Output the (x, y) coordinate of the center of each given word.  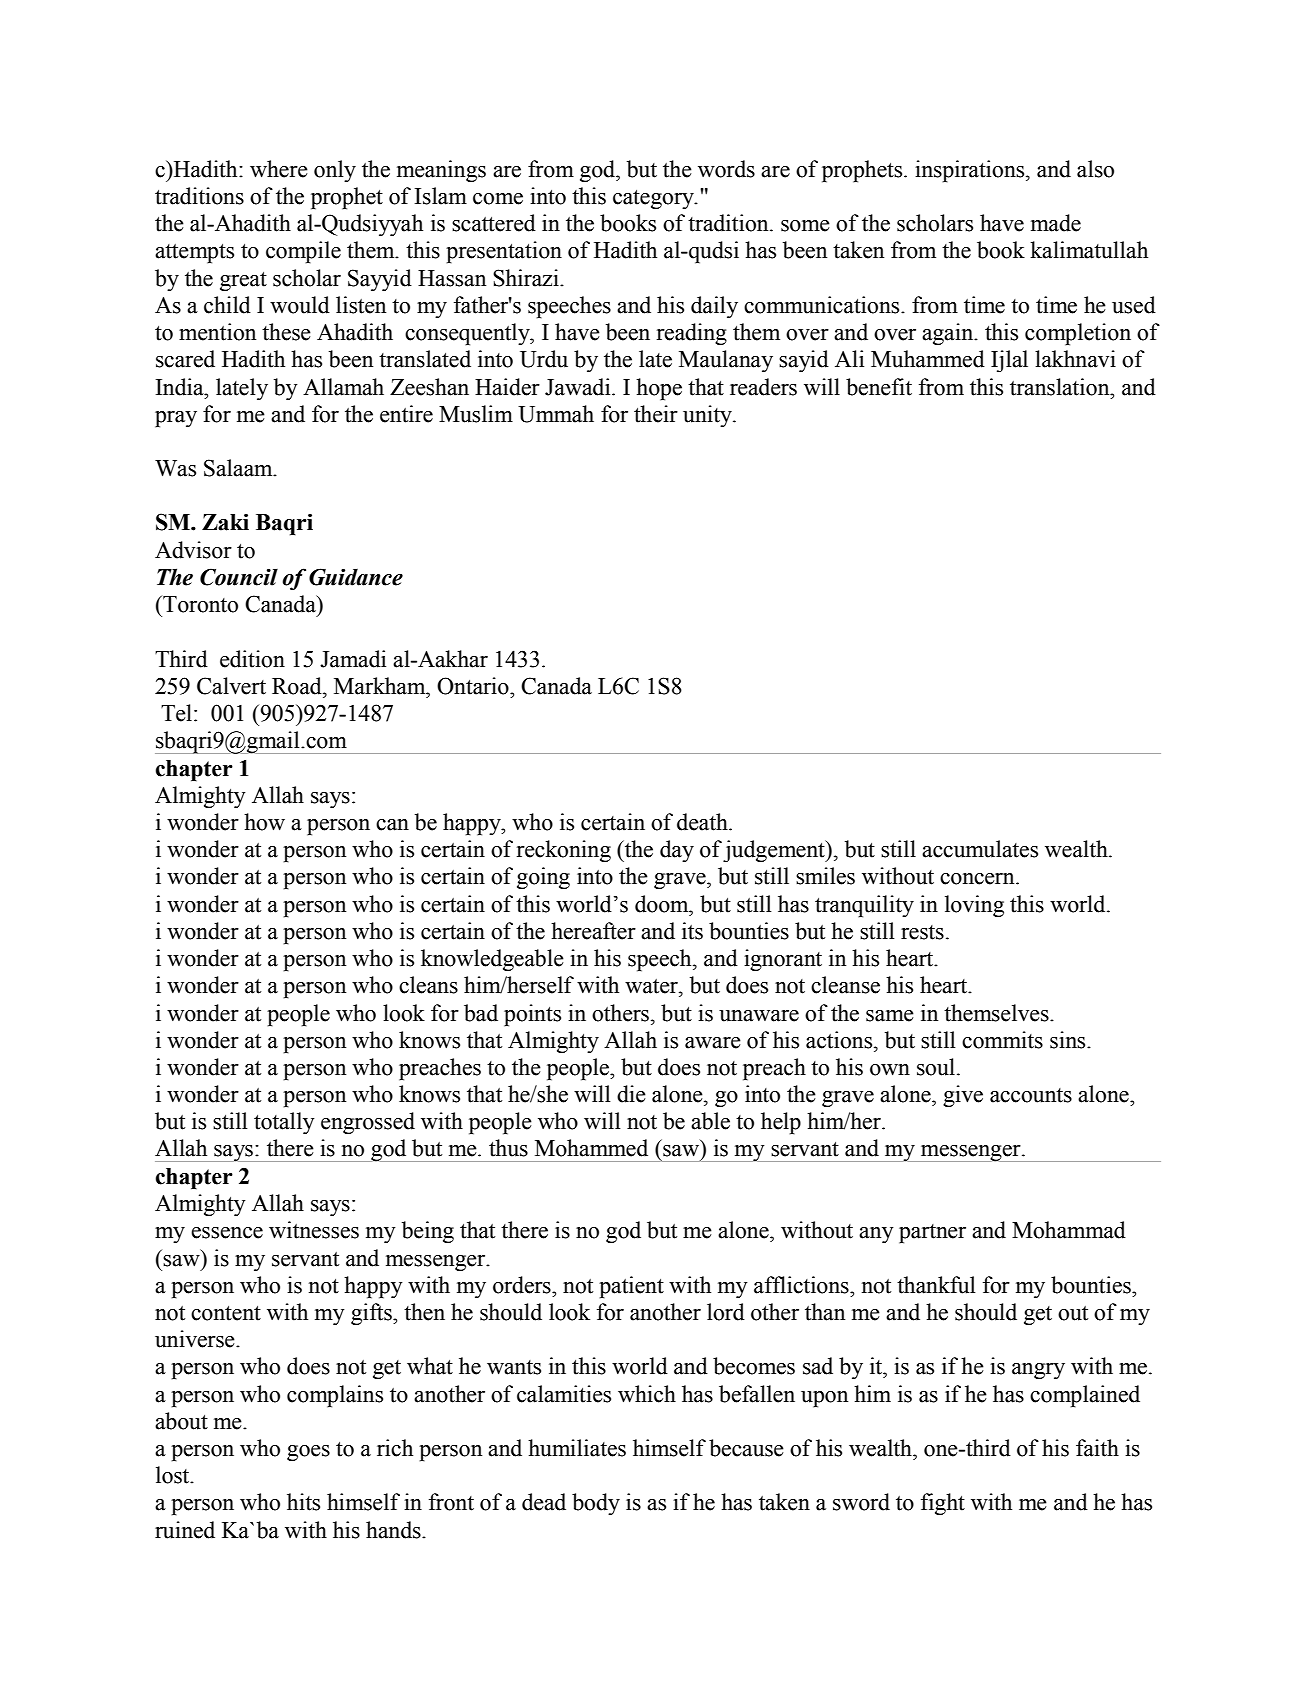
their (656, 414)
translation (1061, 387)
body (596, 1504)
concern (978, 879)
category (654, 199)
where (279, 169)
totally (284, 1123)
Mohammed (591, 1148)
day (677, 851)
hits (303, 1502)
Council (239, 577)
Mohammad (1069, 1230)
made (1056, 223)
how (264, 822)
